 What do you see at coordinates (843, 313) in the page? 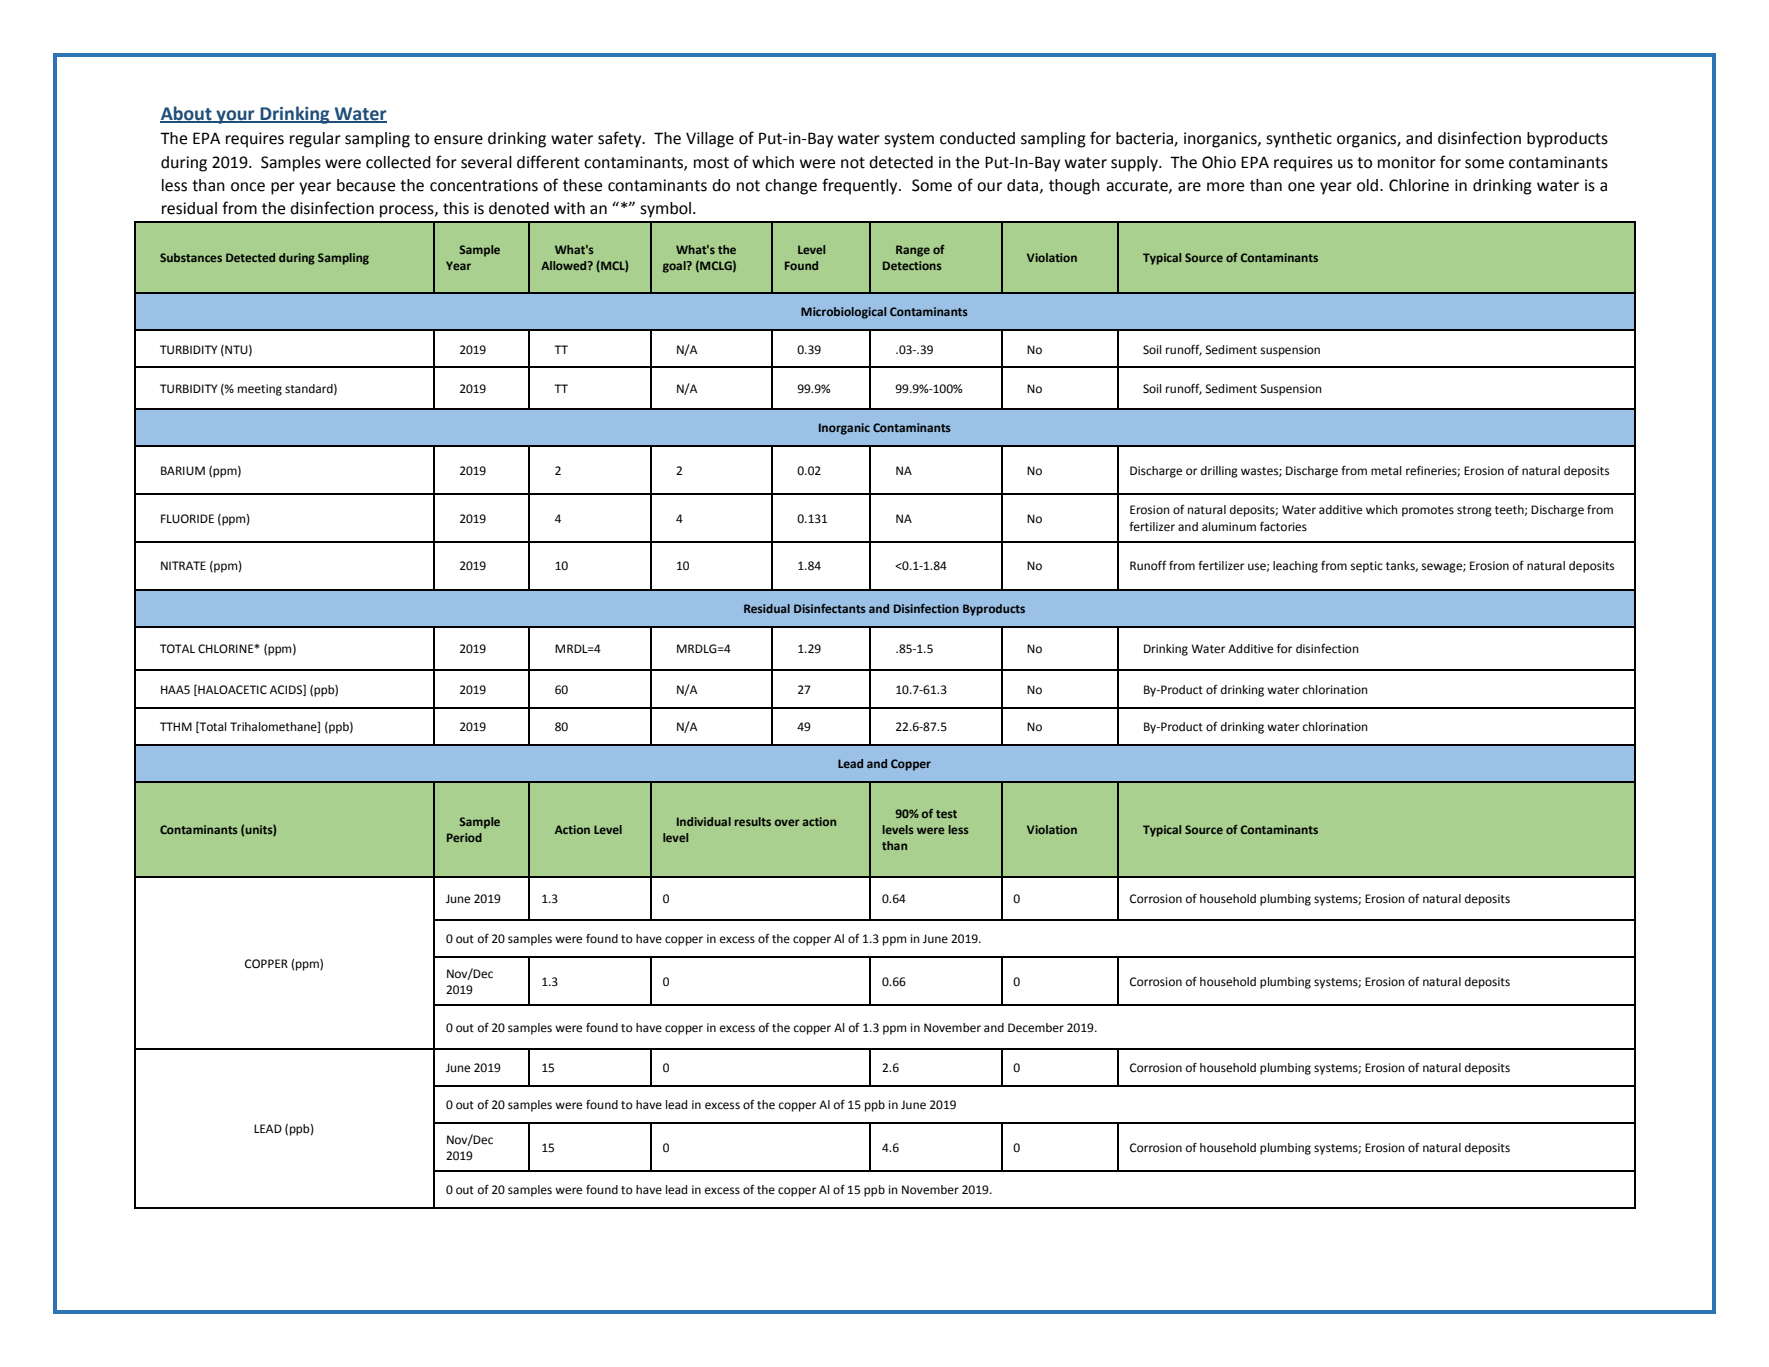
I see `Microbiological` at bounding box center [843, 313].
